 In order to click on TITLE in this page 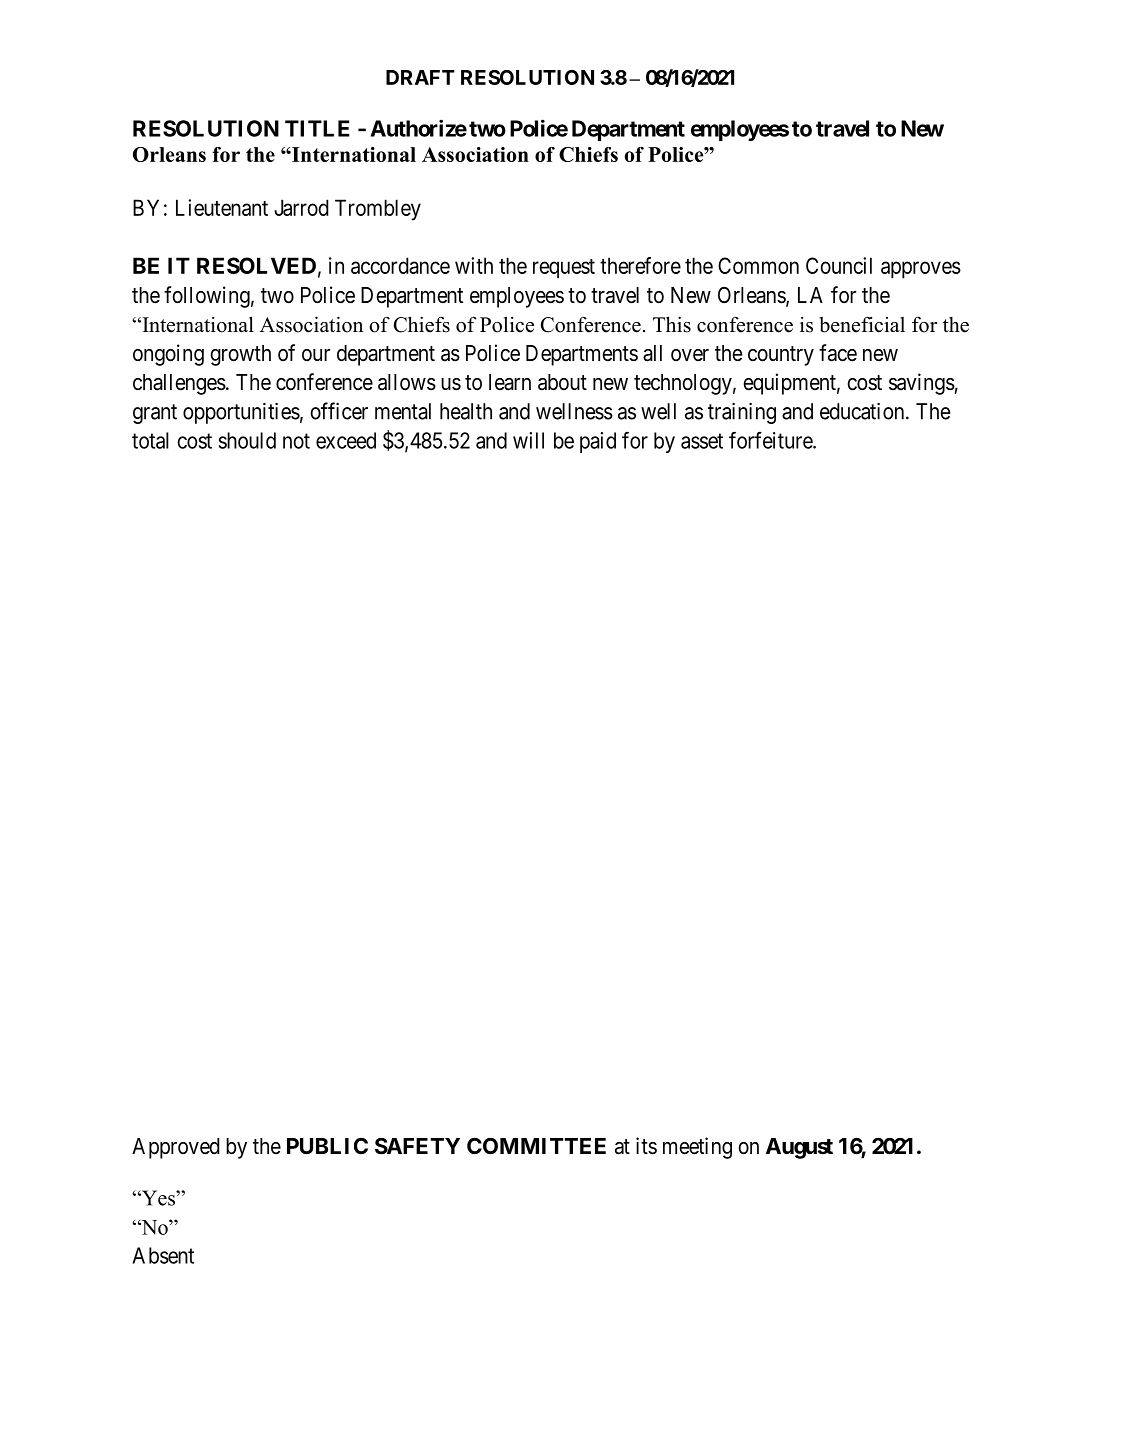, I will do `click(317, 128)`.
